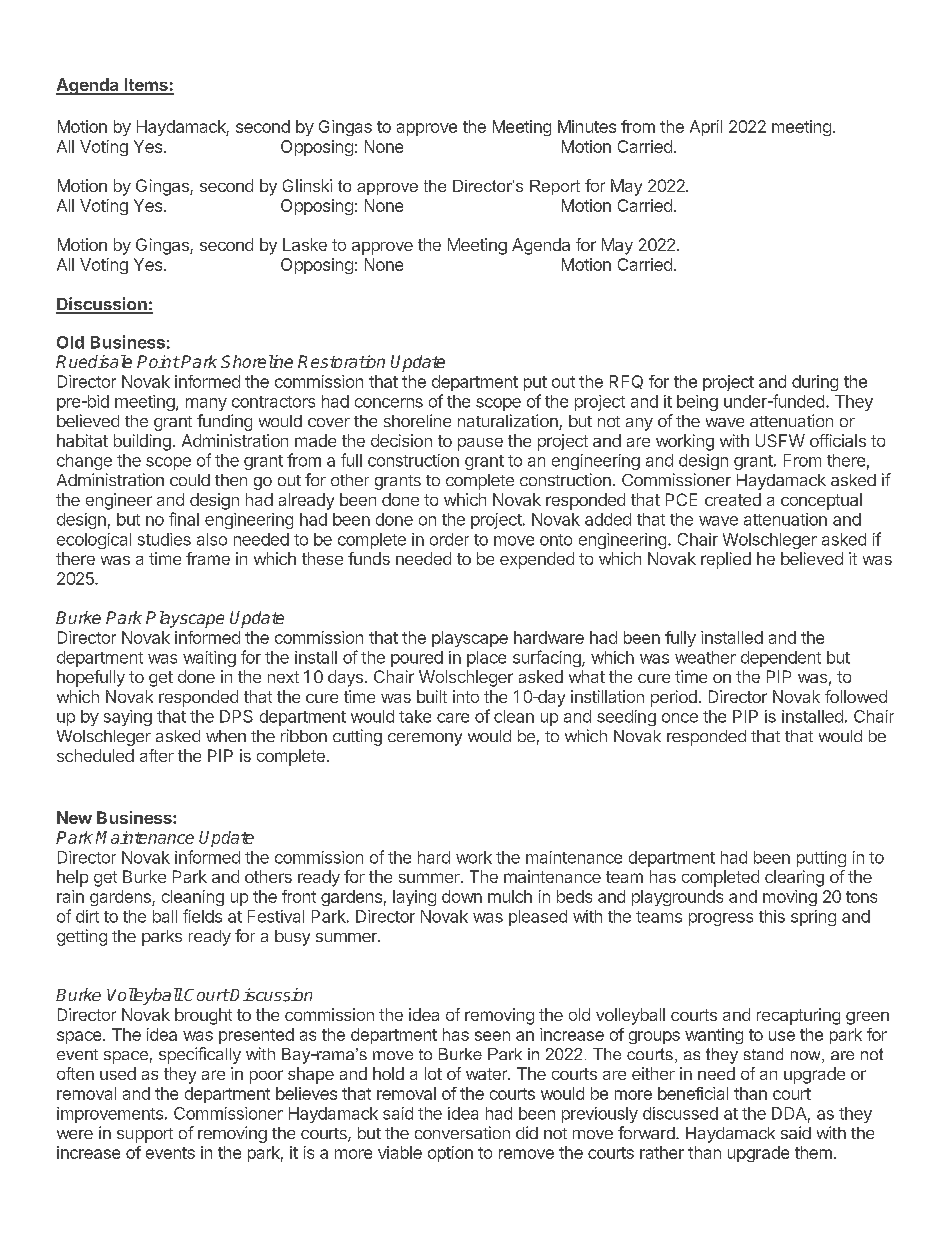 The width and height of the screenshot is (952, 1233). Describe the element at coordinates (480, 444) in the screenshot. I see `pause` at that location.
